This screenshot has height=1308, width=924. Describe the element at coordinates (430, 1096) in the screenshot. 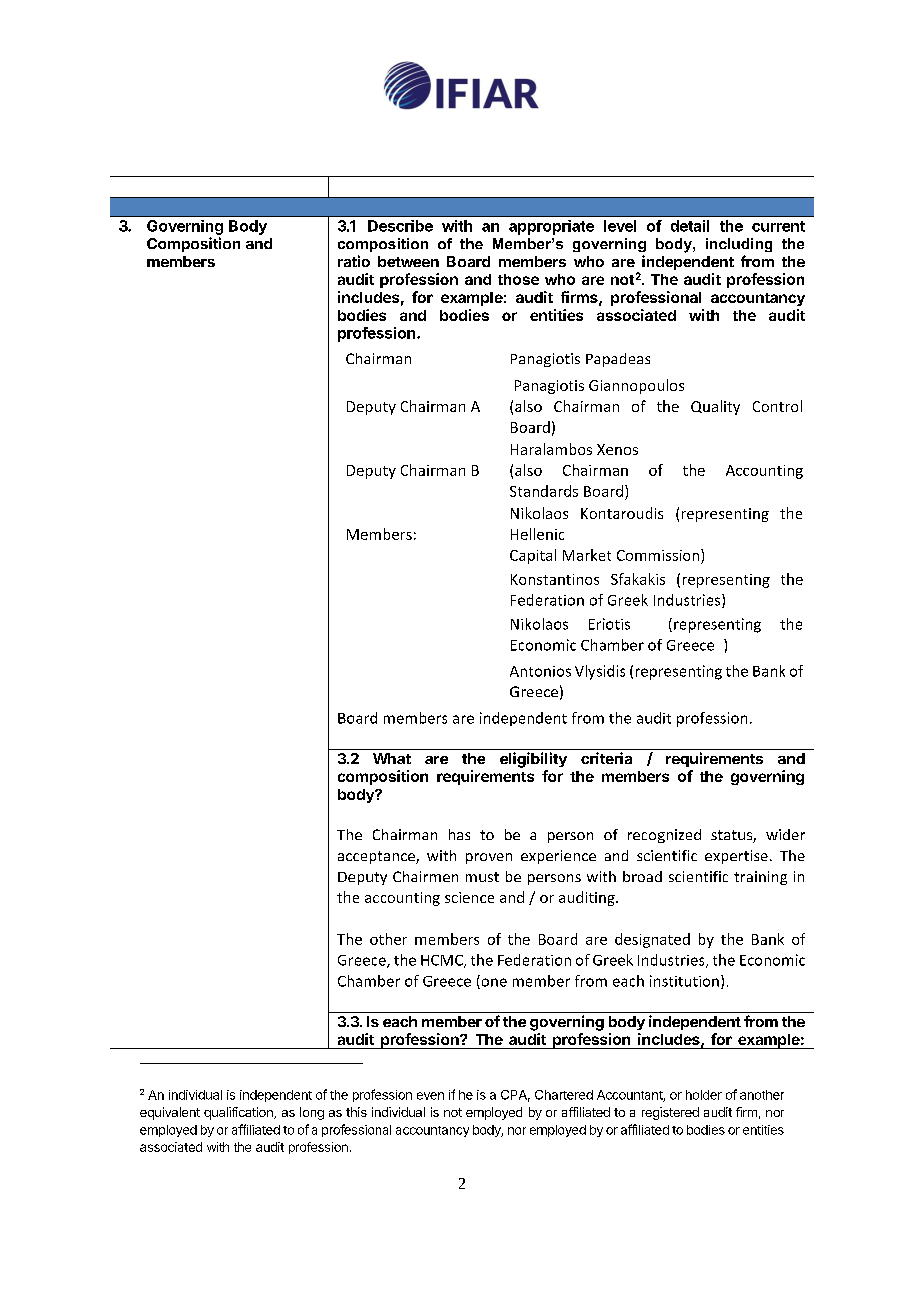

I see `even` at that location.
